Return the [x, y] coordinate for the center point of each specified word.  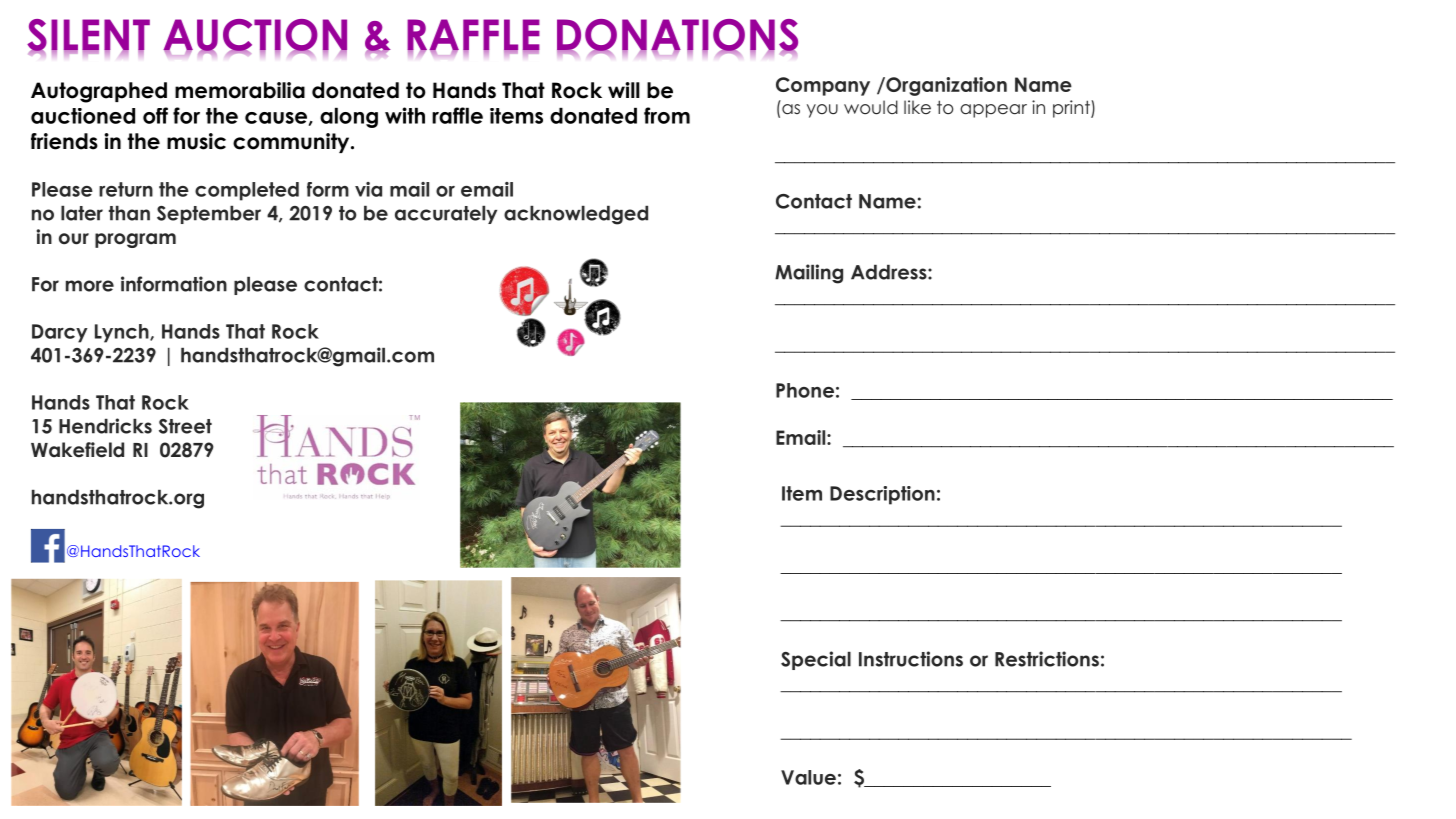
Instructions [911, 659]
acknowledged [576, 215]
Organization [945, 86]
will [624, 90]
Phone [805, 390]
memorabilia [240, 90]
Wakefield [77, 450]
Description [882, 495]
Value [808, 777]
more [90, 286]
